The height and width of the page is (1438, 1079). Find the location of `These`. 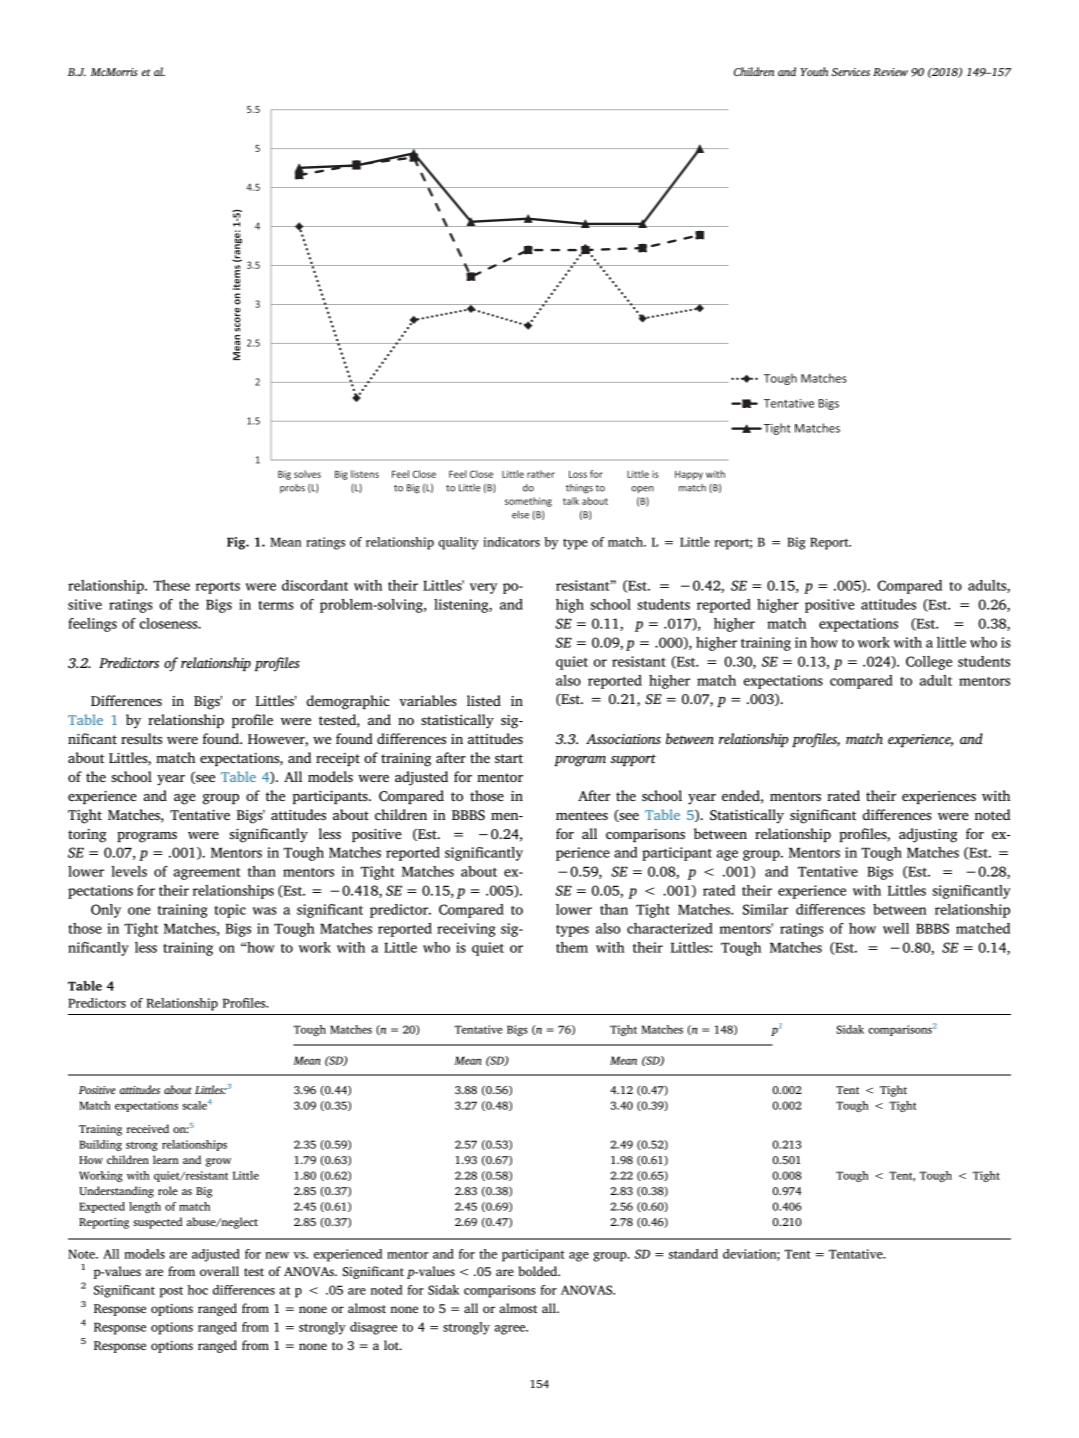

These is located at coordinates (171, 585).
